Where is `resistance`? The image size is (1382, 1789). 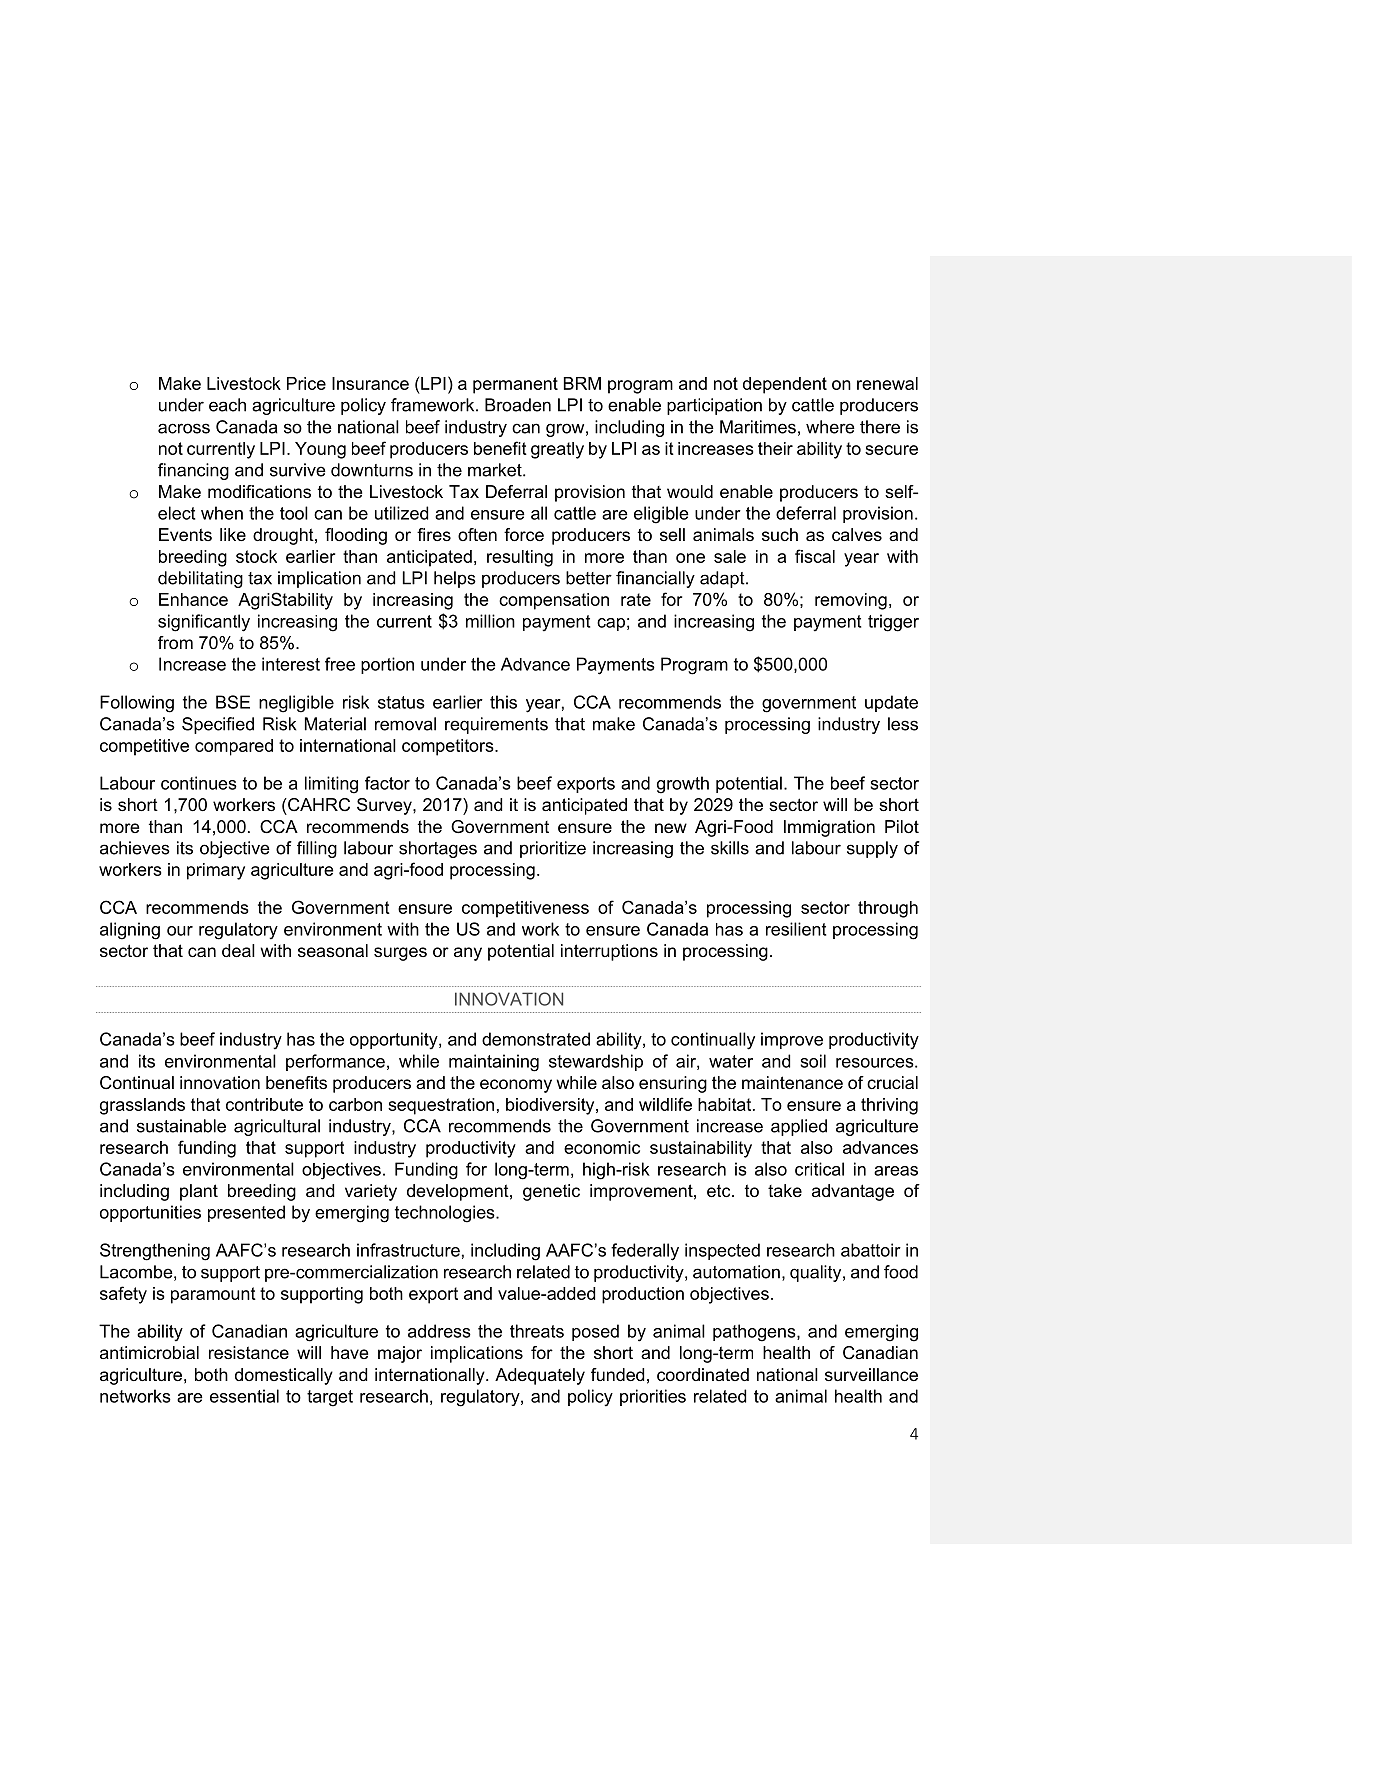 resistance is located at coordinates (249, 1352).
